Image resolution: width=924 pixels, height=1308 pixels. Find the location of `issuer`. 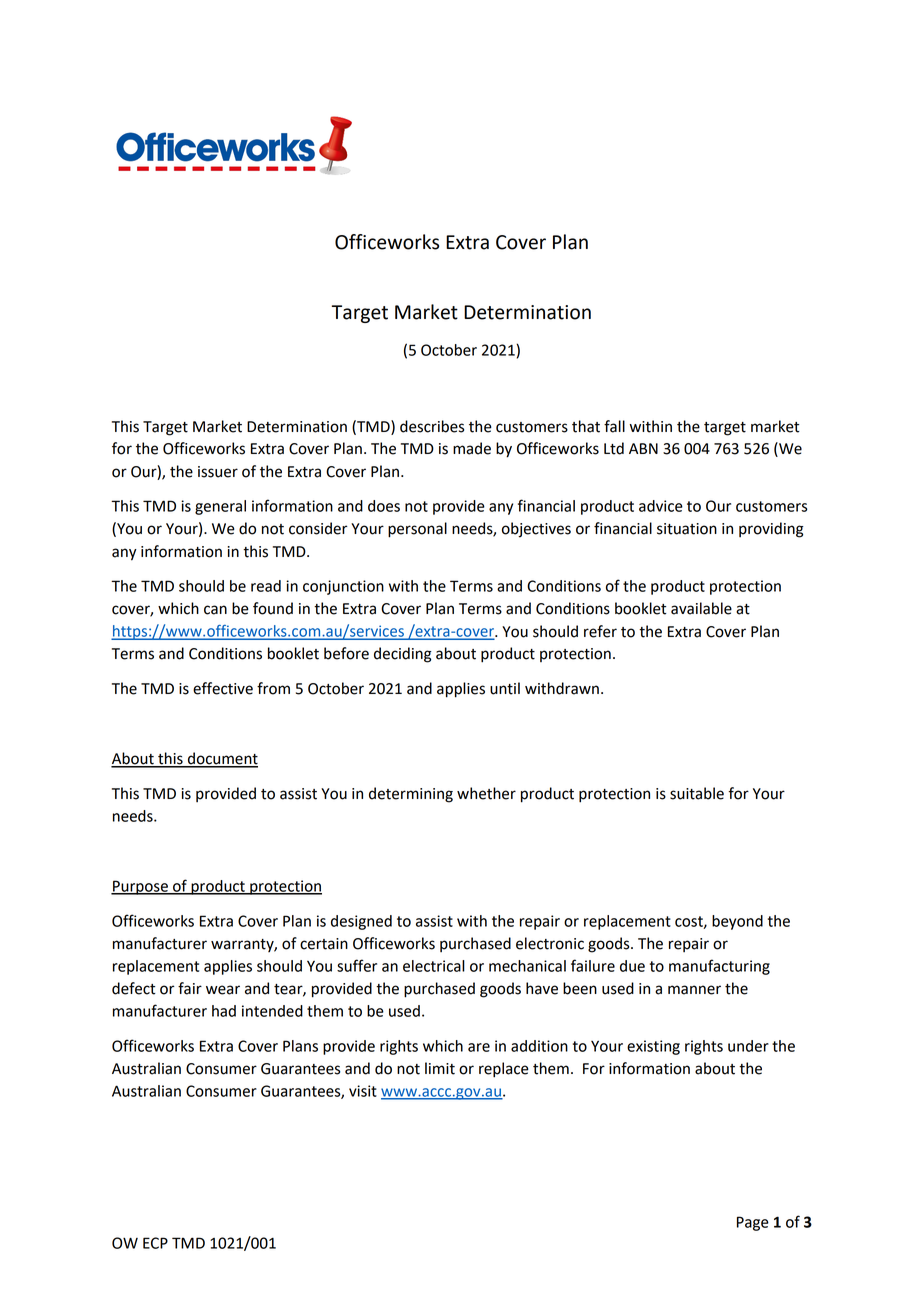

issuer is located at coordinates (218, 472).
